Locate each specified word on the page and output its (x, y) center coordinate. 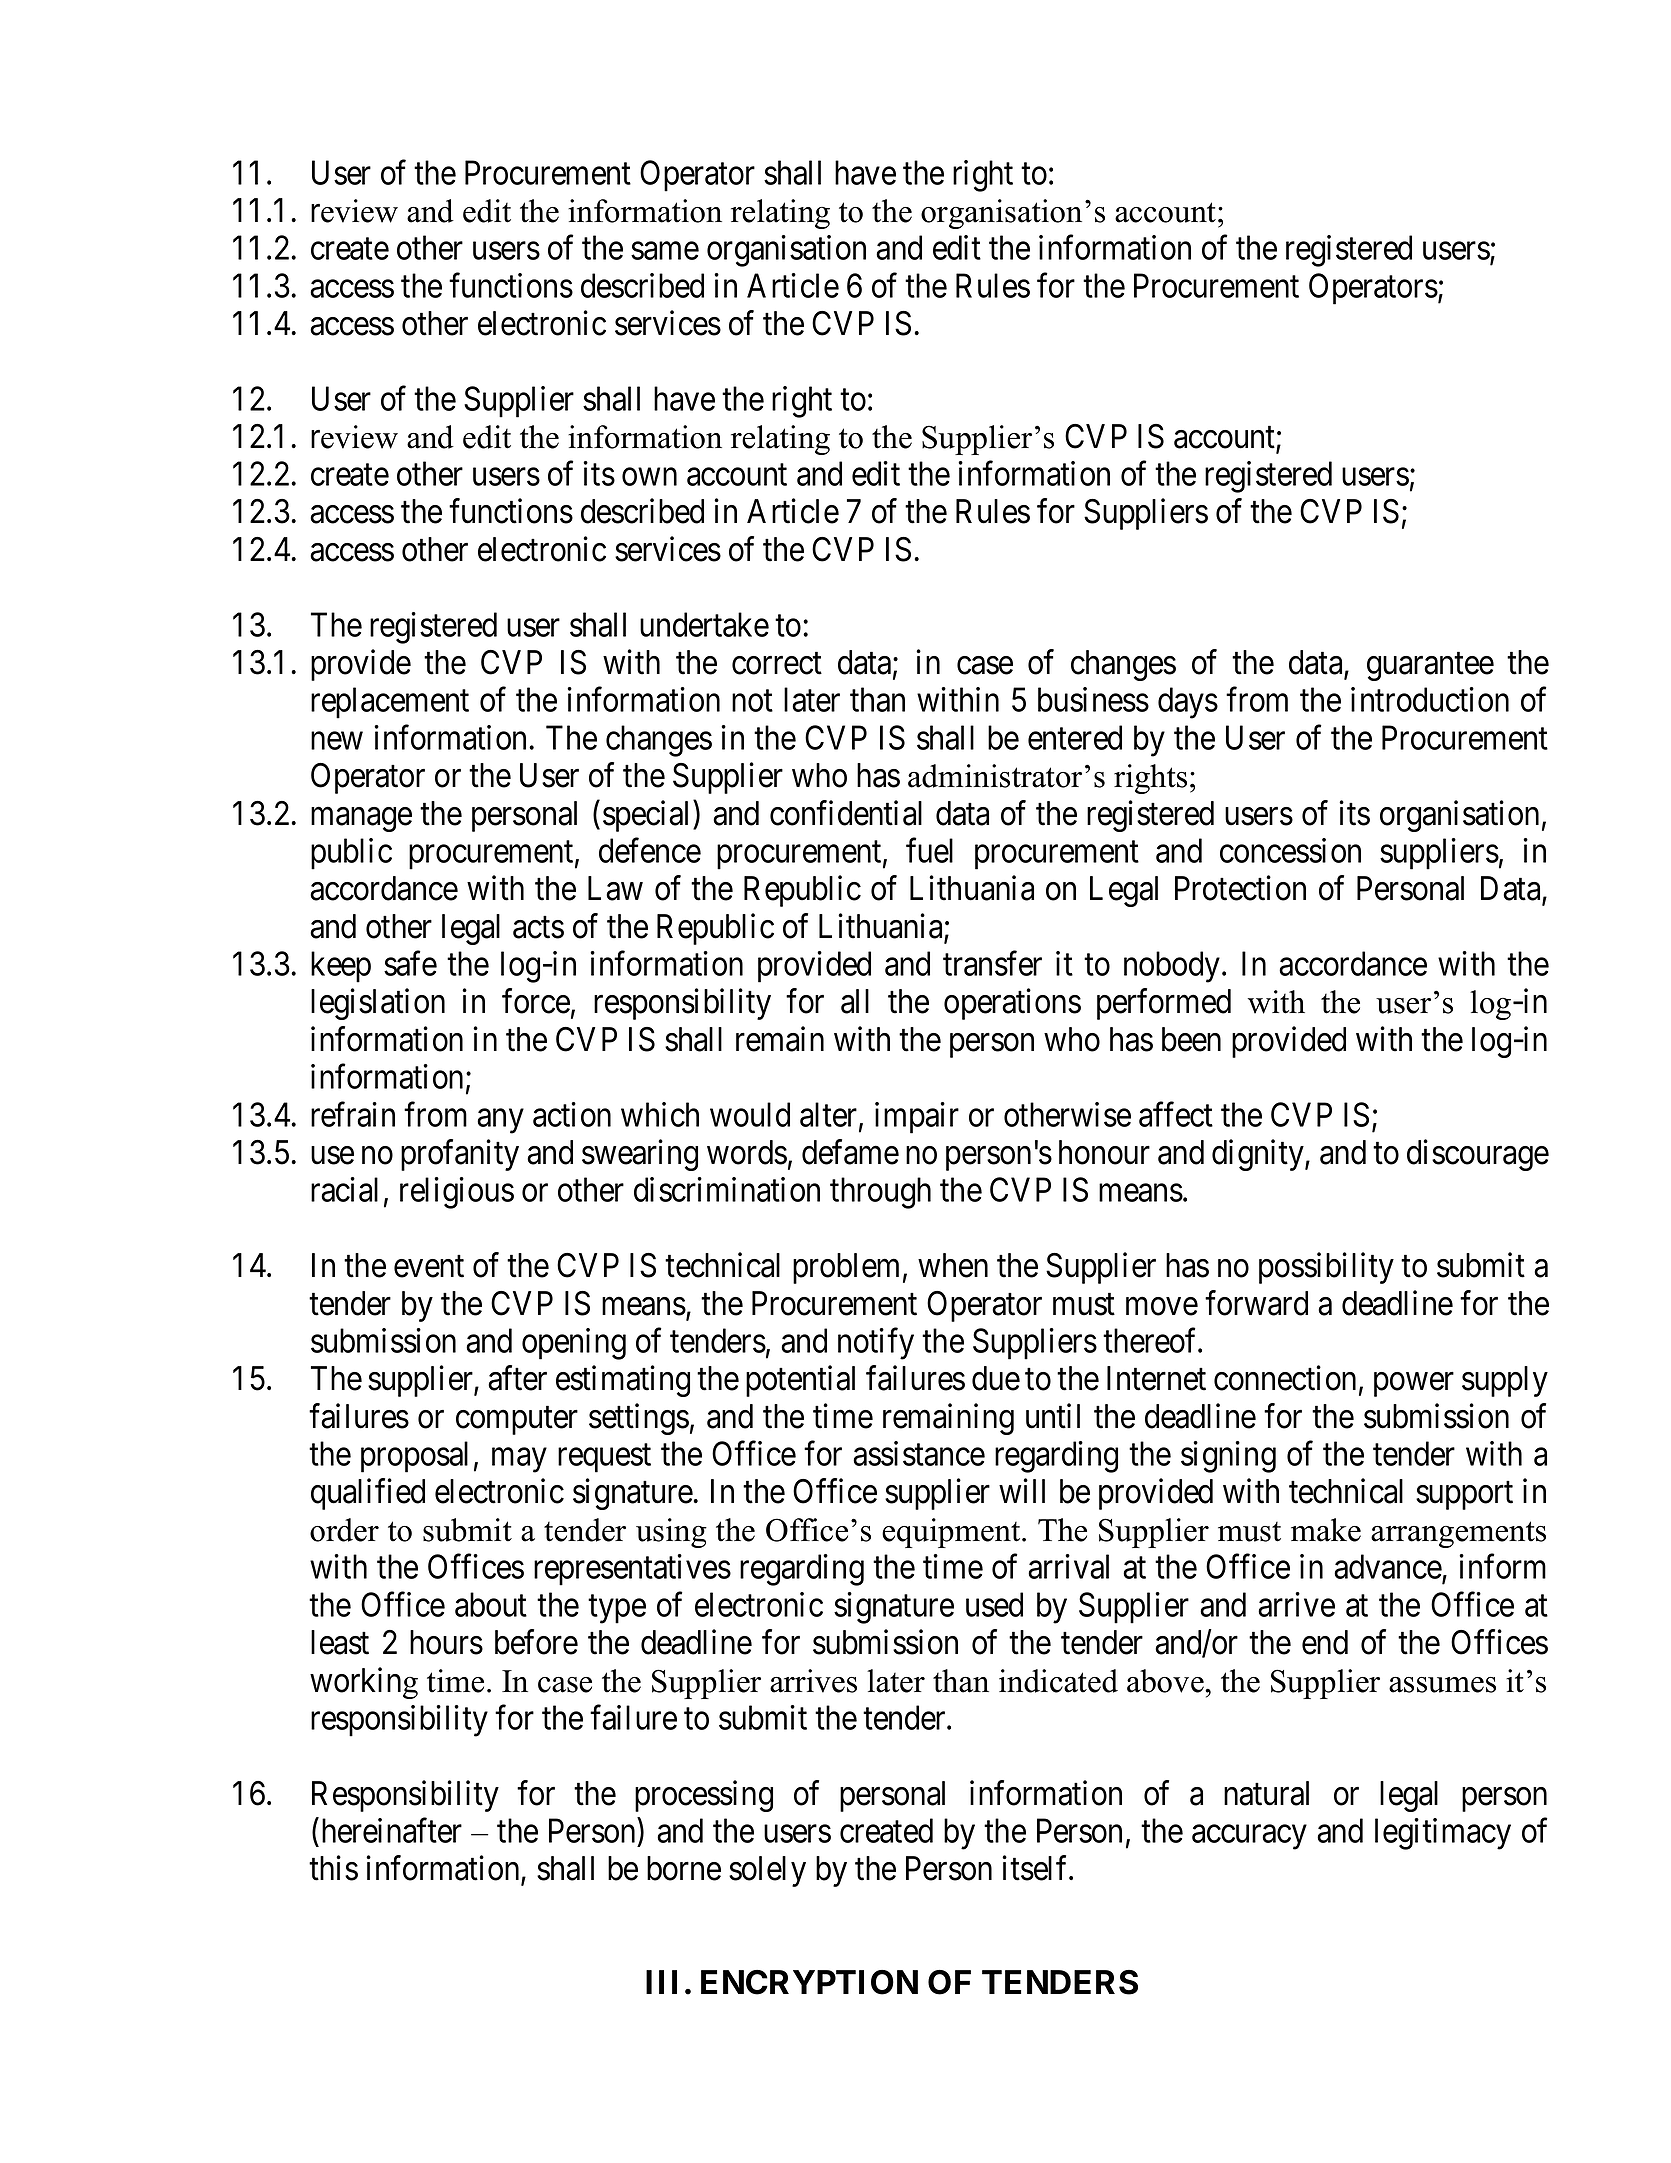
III (661, 1982)
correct (777, 664)
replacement (390, 703)
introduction (1430, 699)
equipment (952, 1533)
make (1326, 1530)
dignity (1259, 1155)
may (519, 1460)
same (665, 251)
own (649, 477)
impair (917, 1118)
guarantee (1430, 667)
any (500, 1121)
